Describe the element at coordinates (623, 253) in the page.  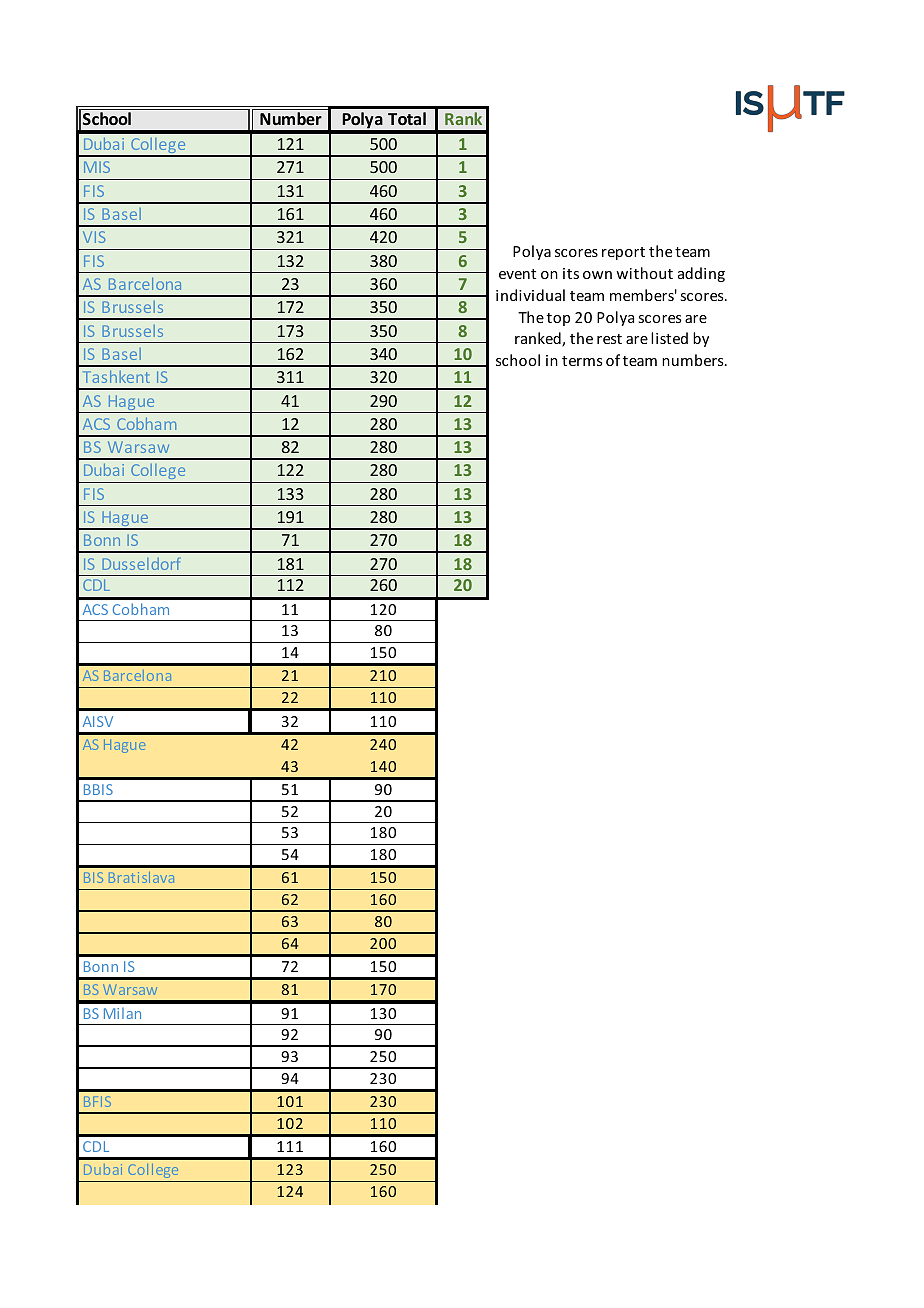
I see `report` at that location.
